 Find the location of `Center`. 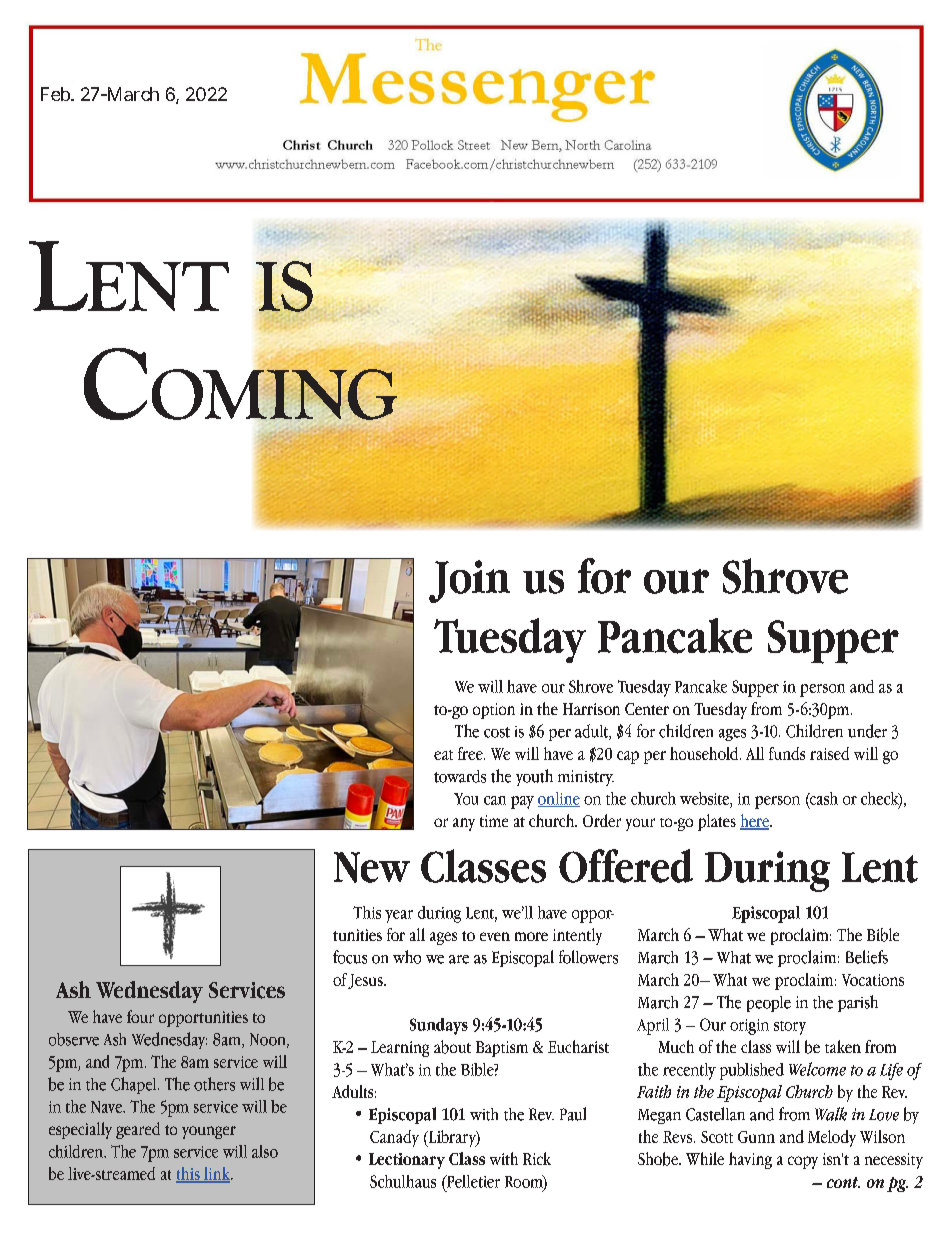

Center is located at coordinates (647, 709).
